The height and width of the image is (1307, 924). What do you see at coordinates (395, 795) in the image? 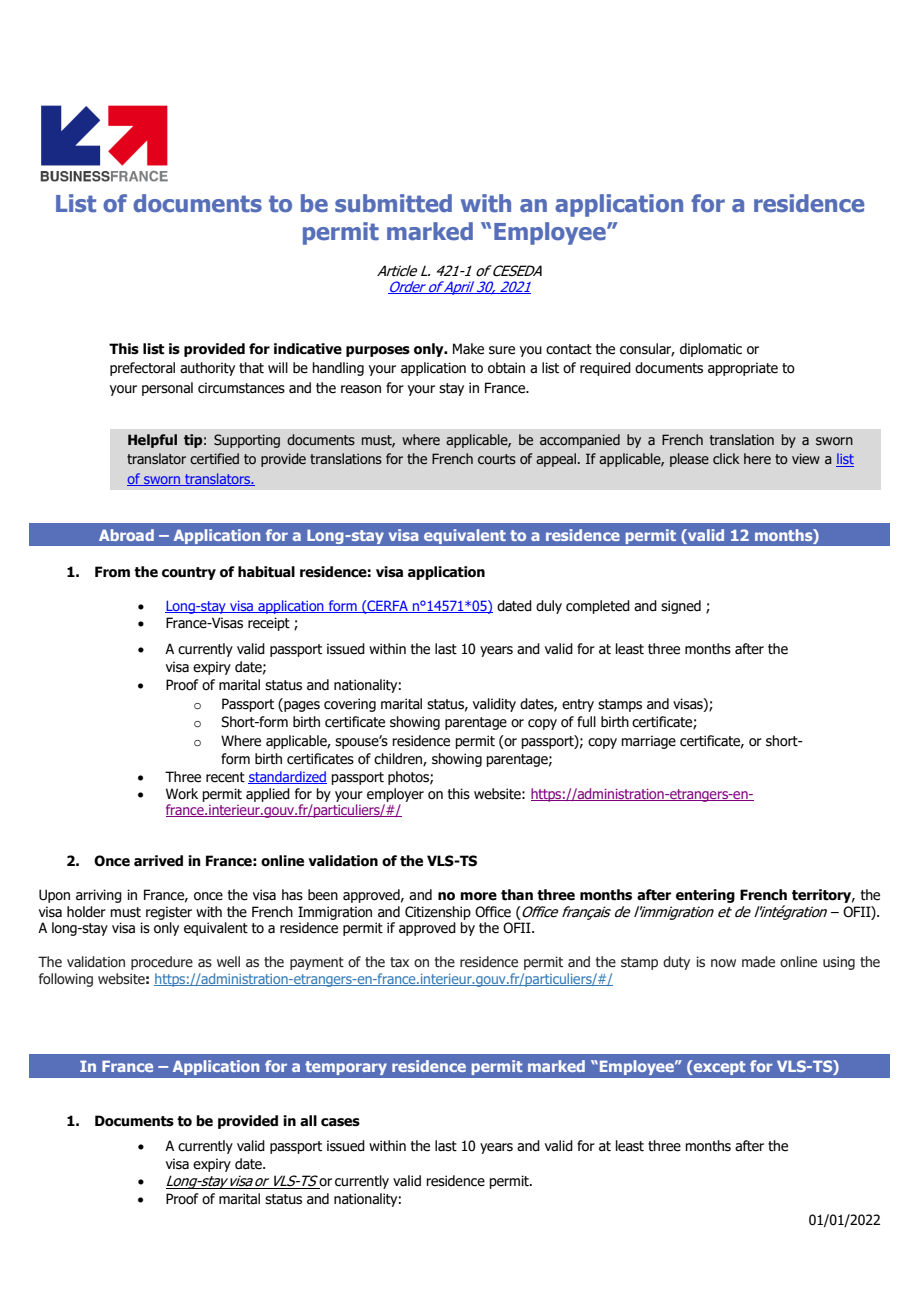
I see `employer` at bounding box center [395, 795].
